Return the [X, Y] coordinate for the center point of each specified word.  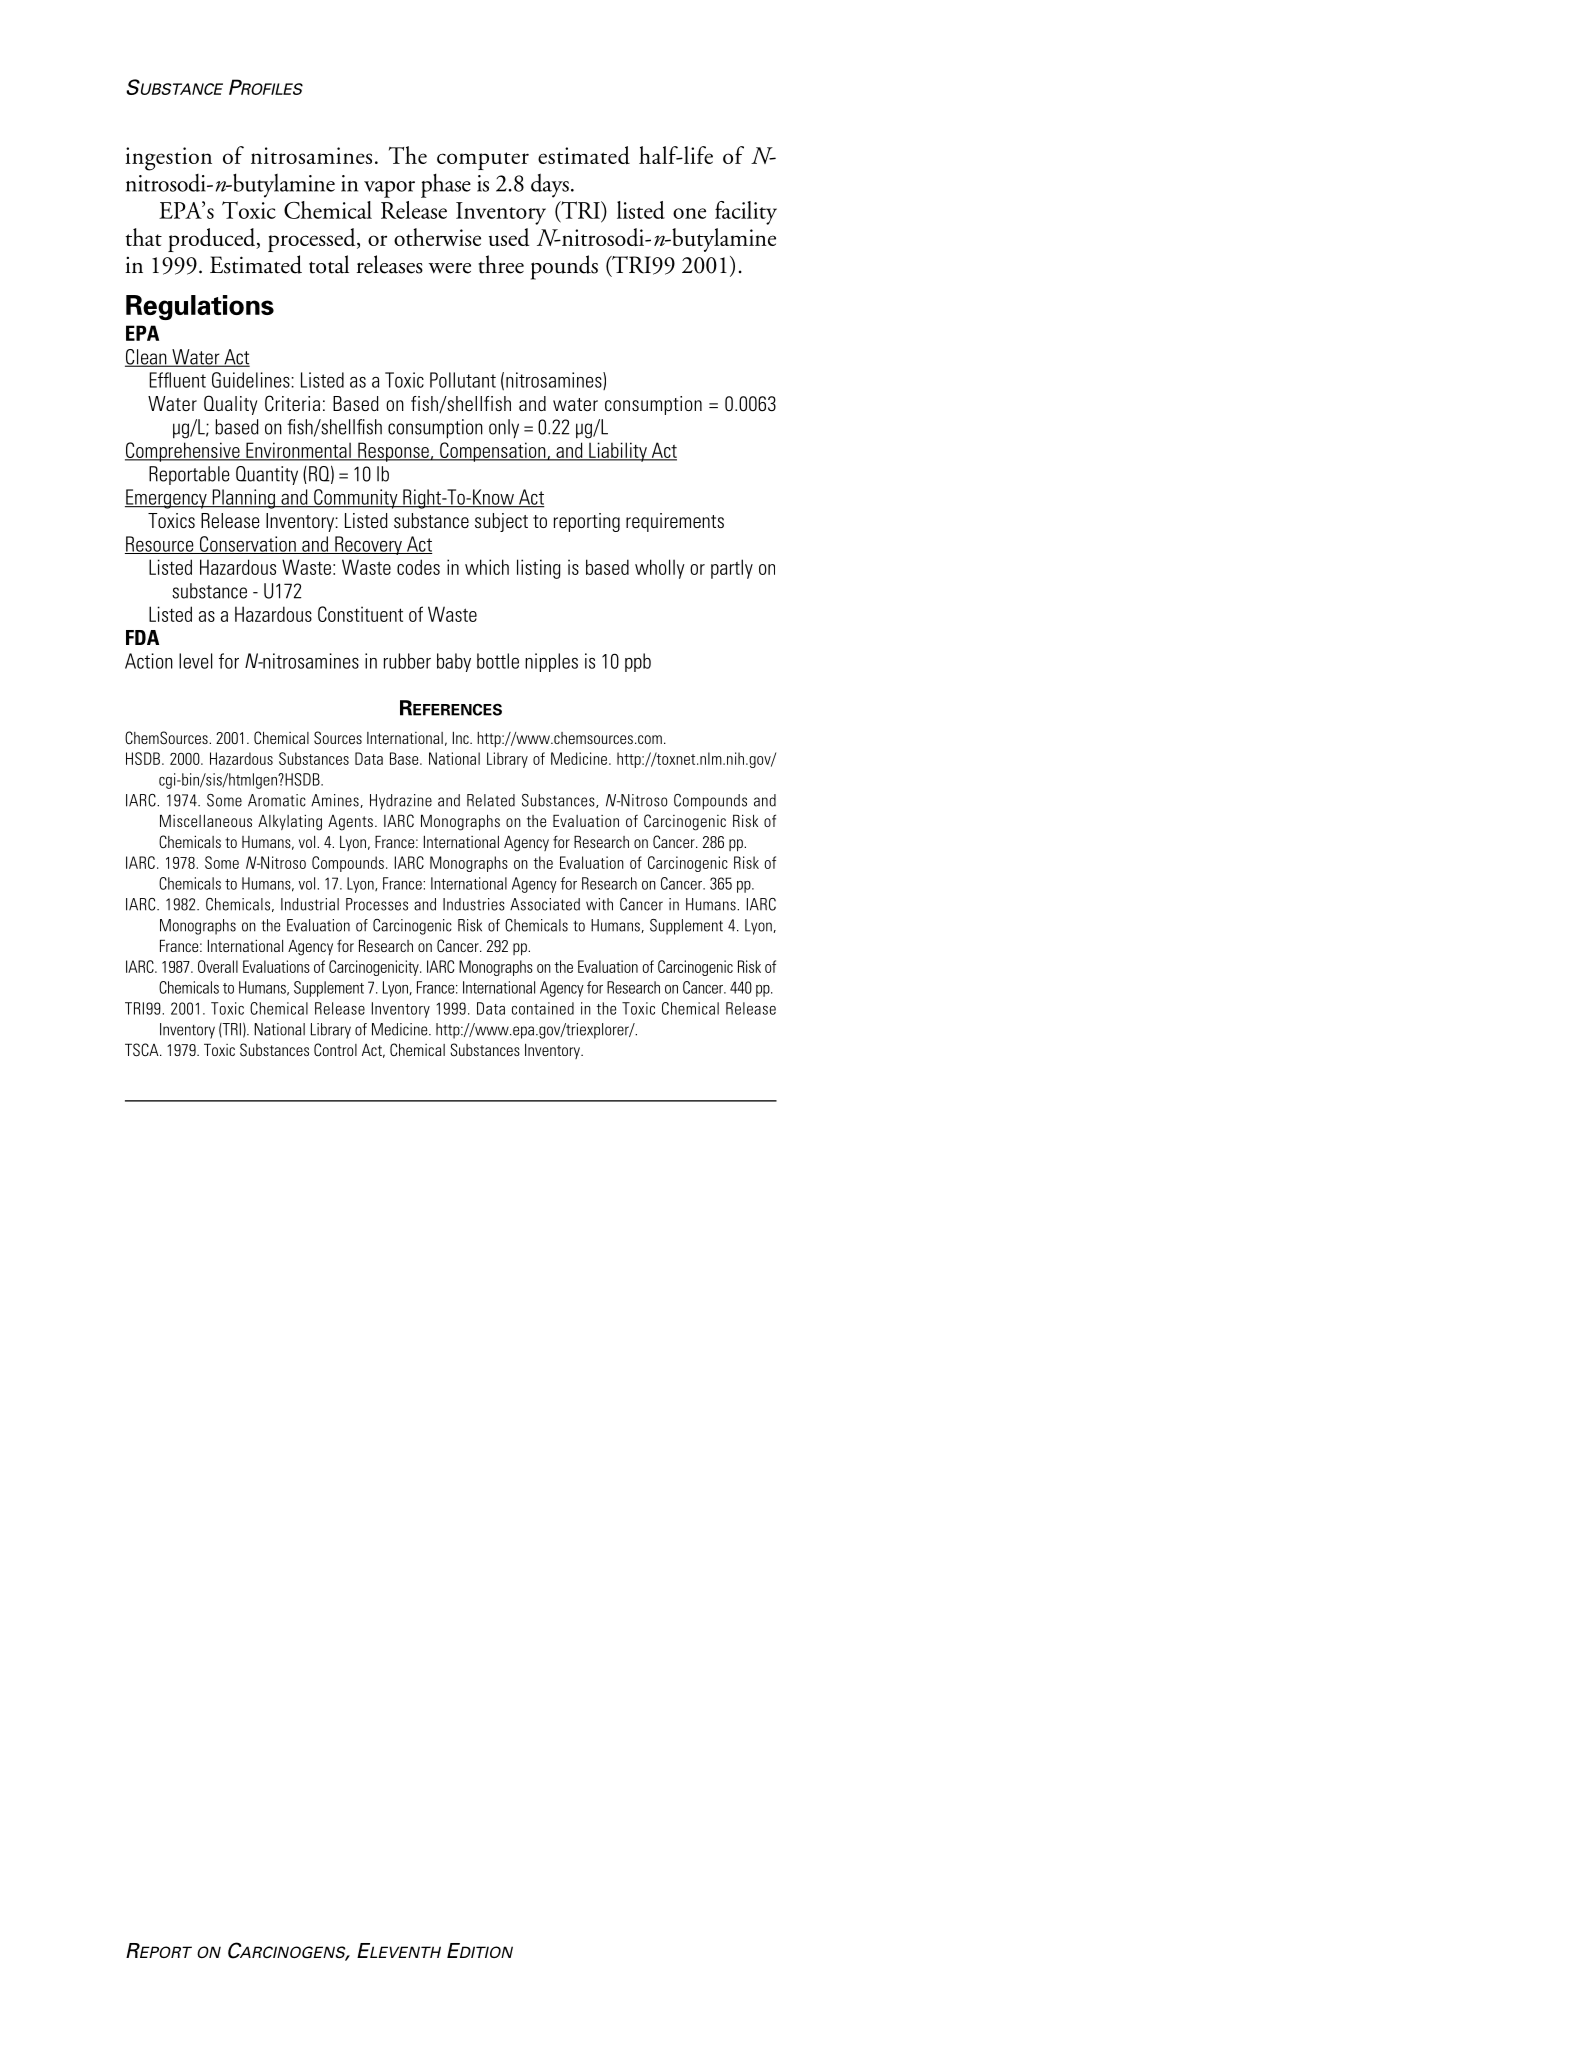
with [599, 904]
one [689, 213]
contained [543, 1008]
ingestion [168, 159]
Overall [218, 966]
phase [446, 186]
